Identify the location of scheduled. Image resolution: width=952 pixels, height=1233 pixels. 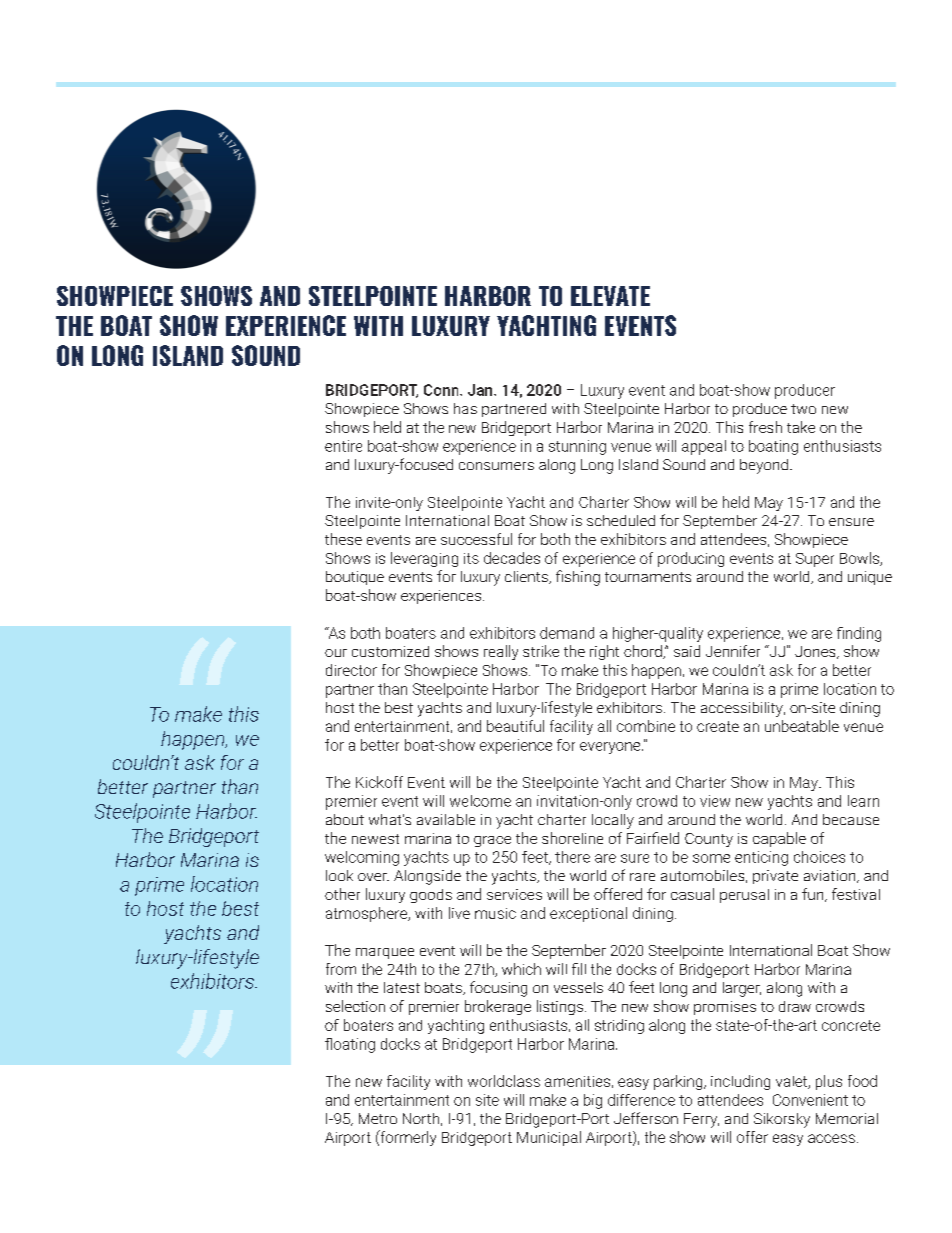
(621, 520).
